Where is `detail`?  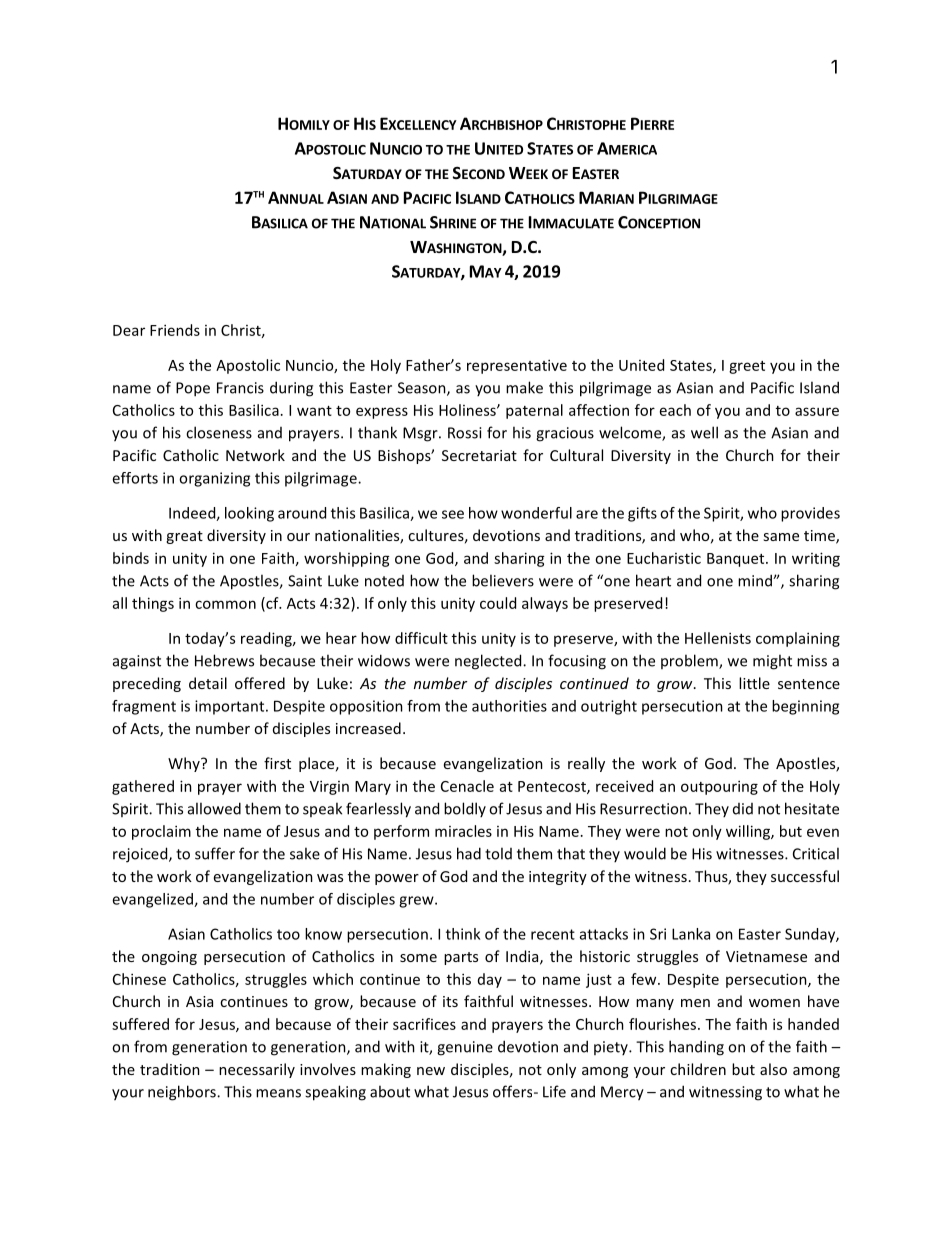 detail is located at coordinates (208, 683).
